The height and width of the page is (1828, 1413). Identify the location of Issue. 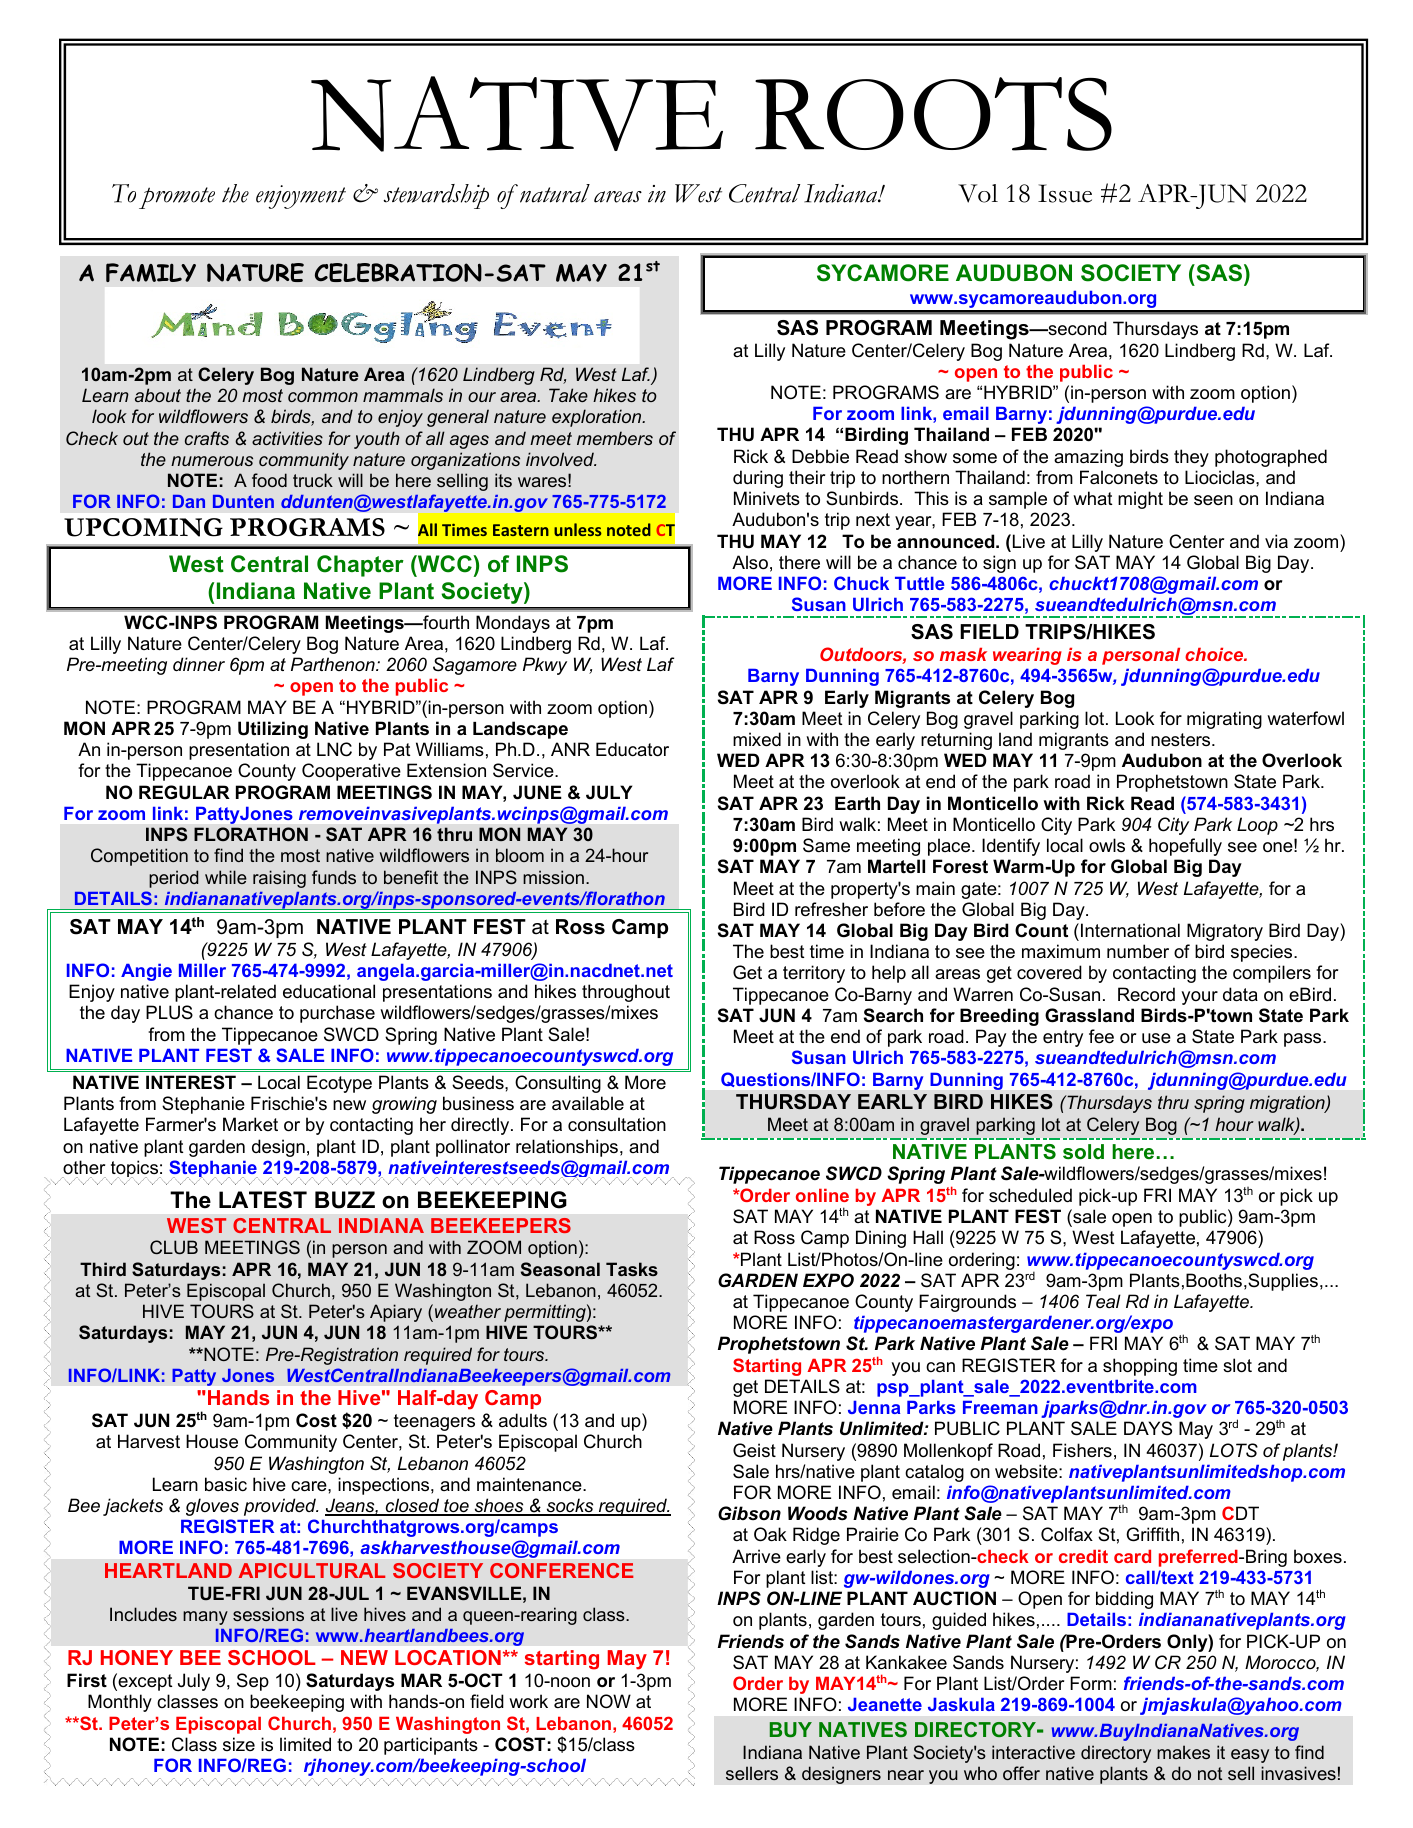
(1065, 193).
